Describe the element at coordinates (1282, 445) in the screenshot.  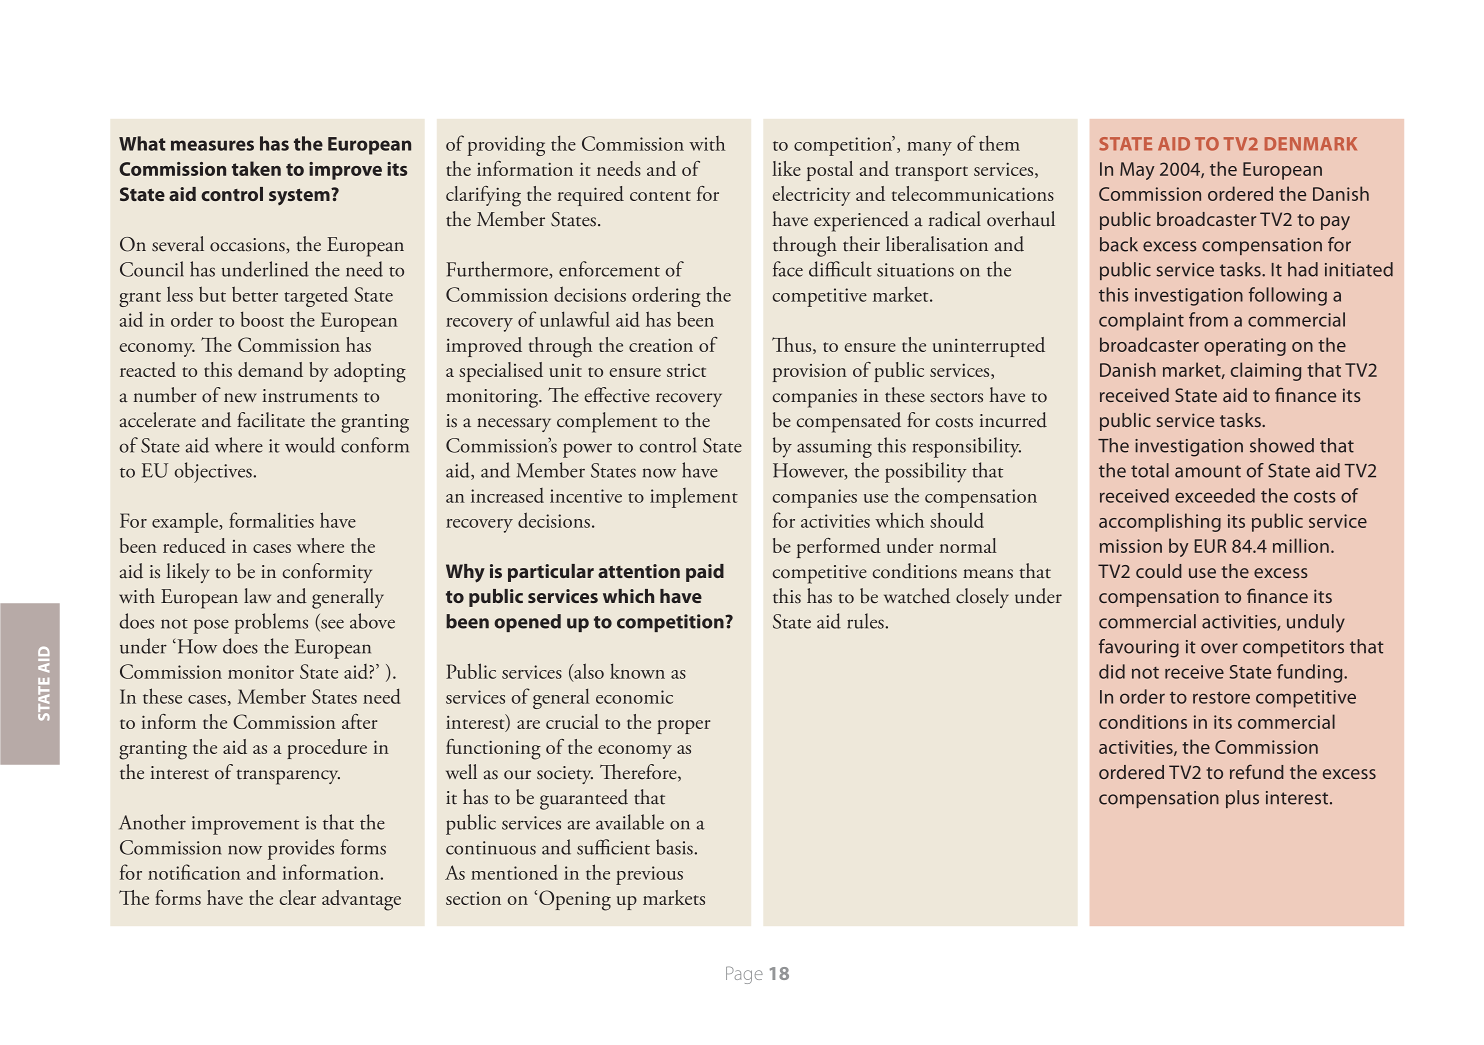
I see `showed` at that location.
